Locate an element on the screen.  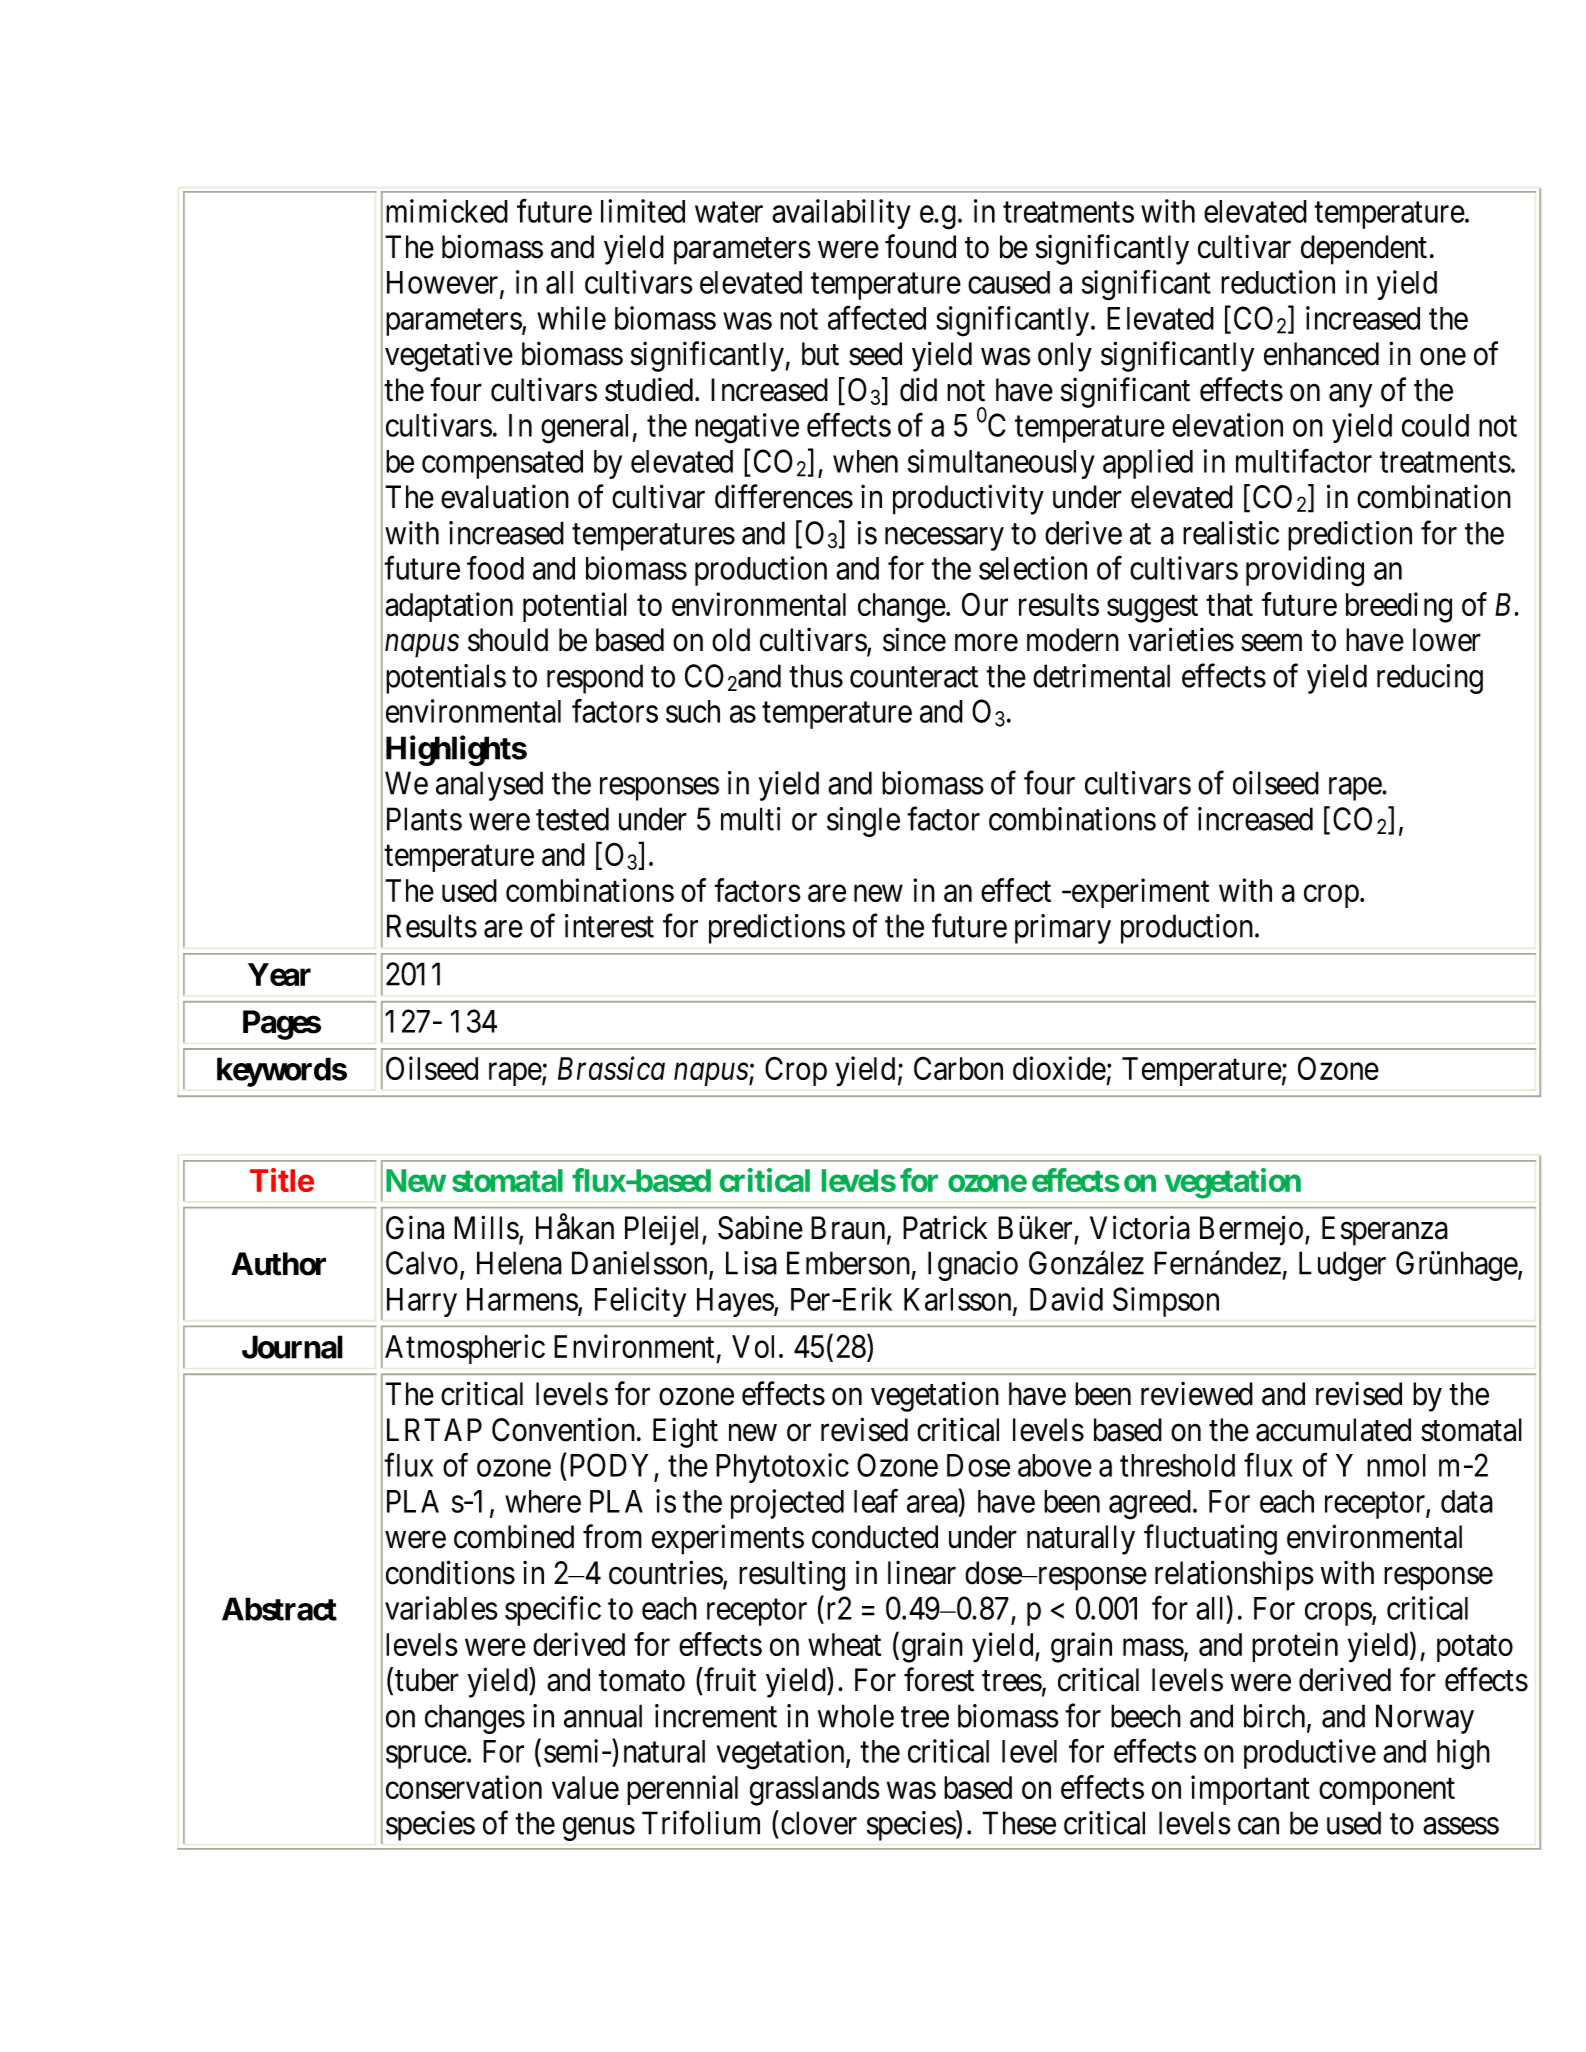
seem is located at coordinates (1271, 643).
